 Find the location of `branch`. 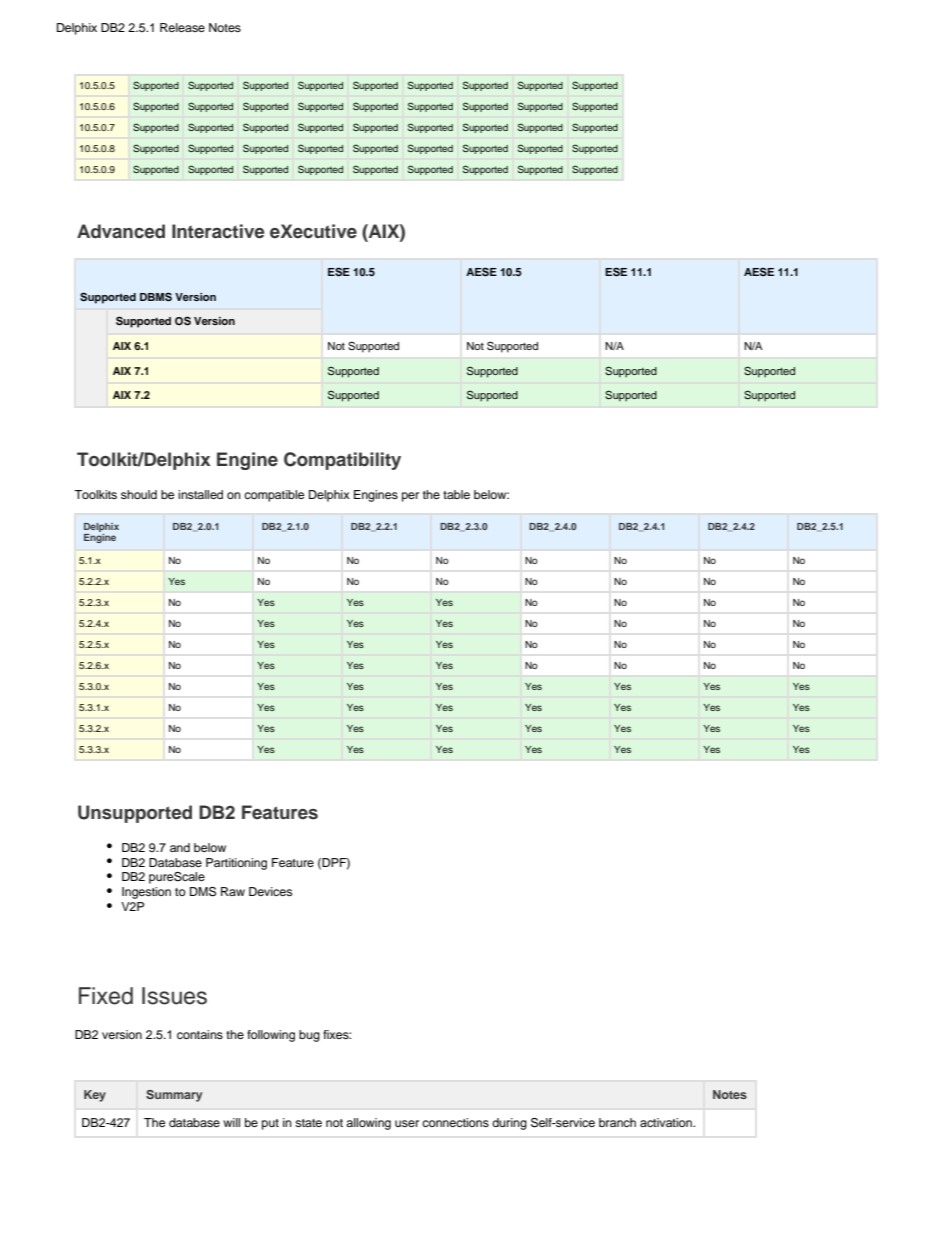

branch is located at coordinates (617, 1122).
